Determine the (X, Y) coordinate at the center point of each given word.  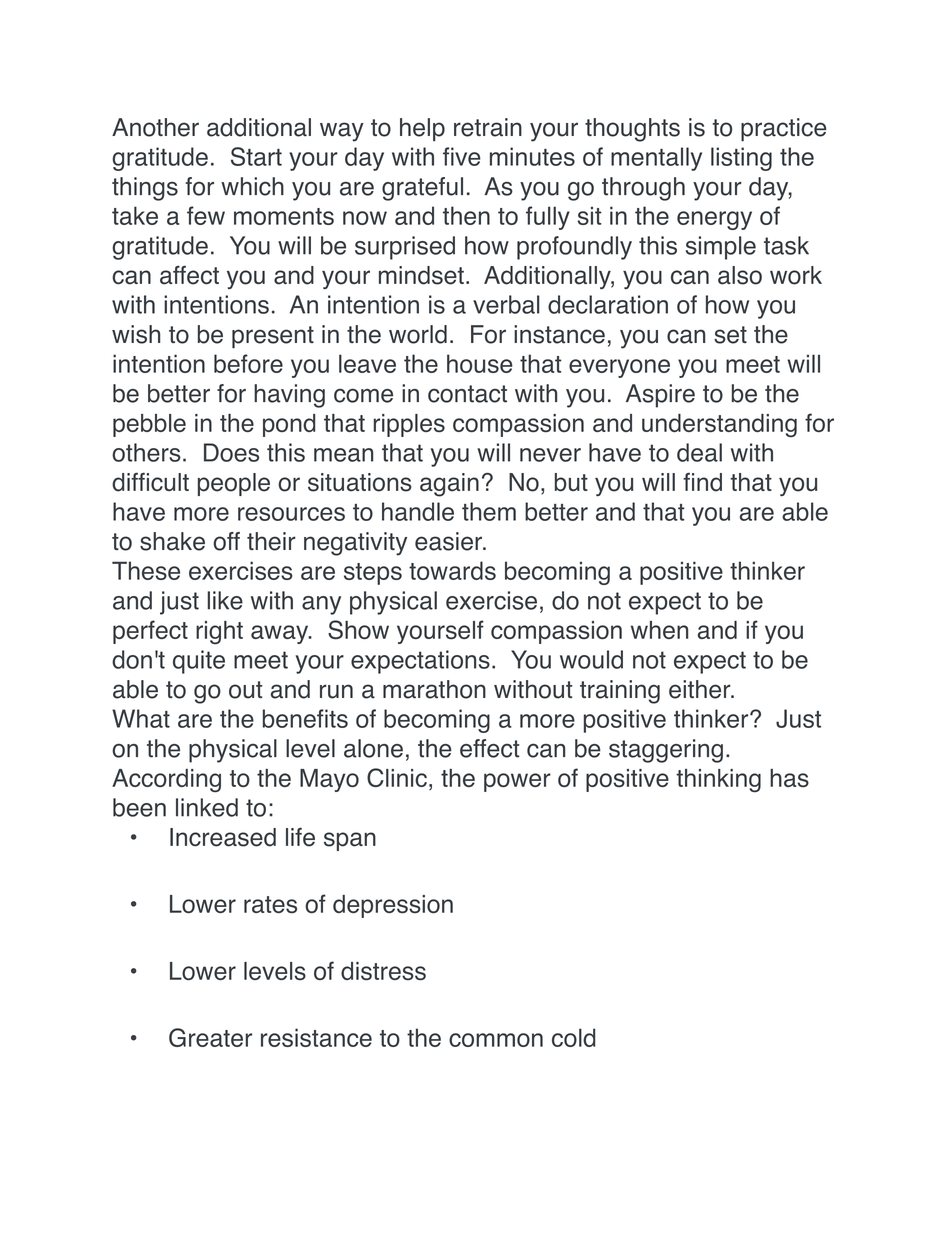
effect (490, 748)
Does (231, 452)
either (701, 689)
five (462, 156)
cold (573, 1037)
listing (741, 159)
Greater (210, 1037)
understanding (719, 426)
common (496, 1040)
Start (256, 156)
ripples (409, 425)
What (141, 718)
